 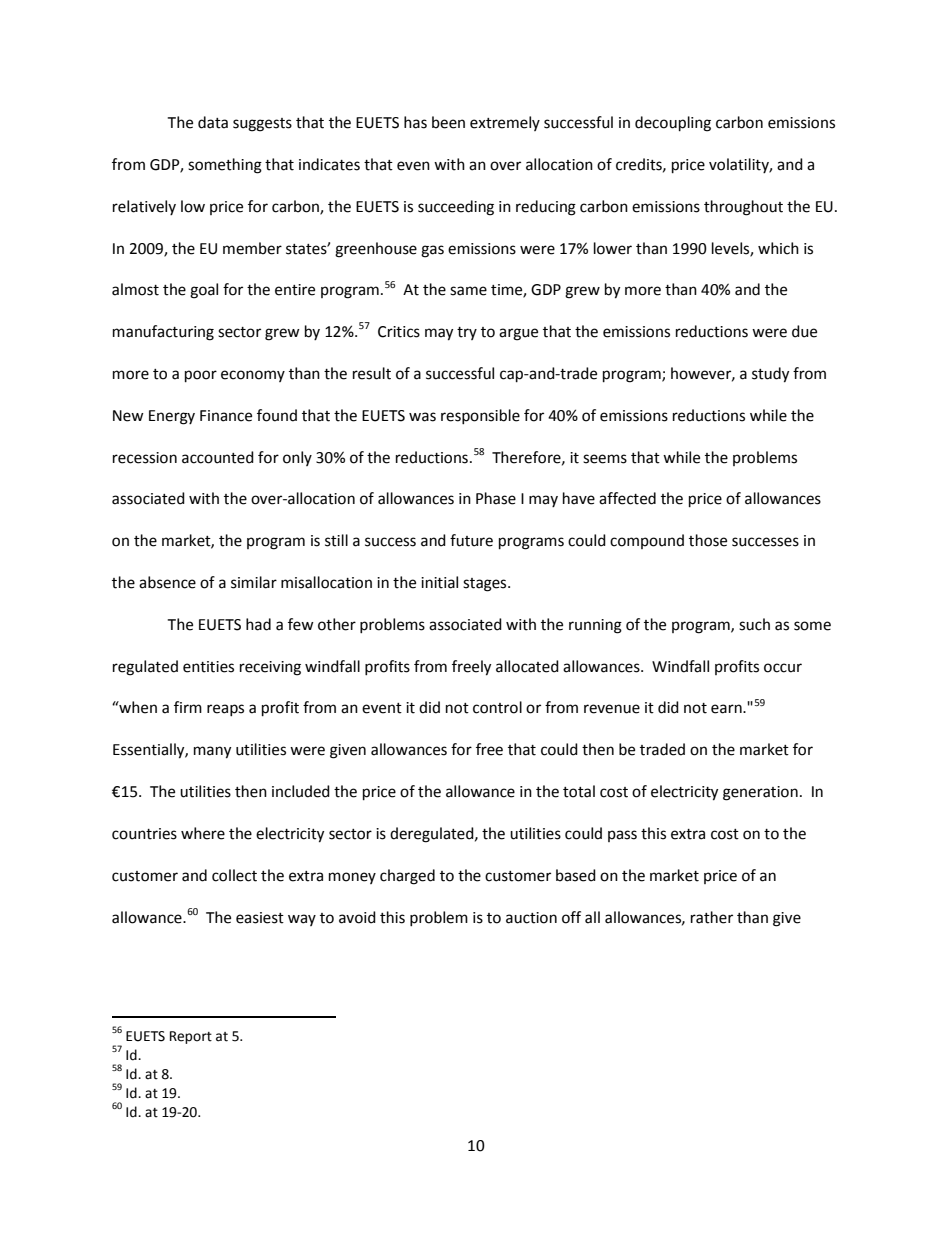 I want to click on data, so click(x=213, y=122).
